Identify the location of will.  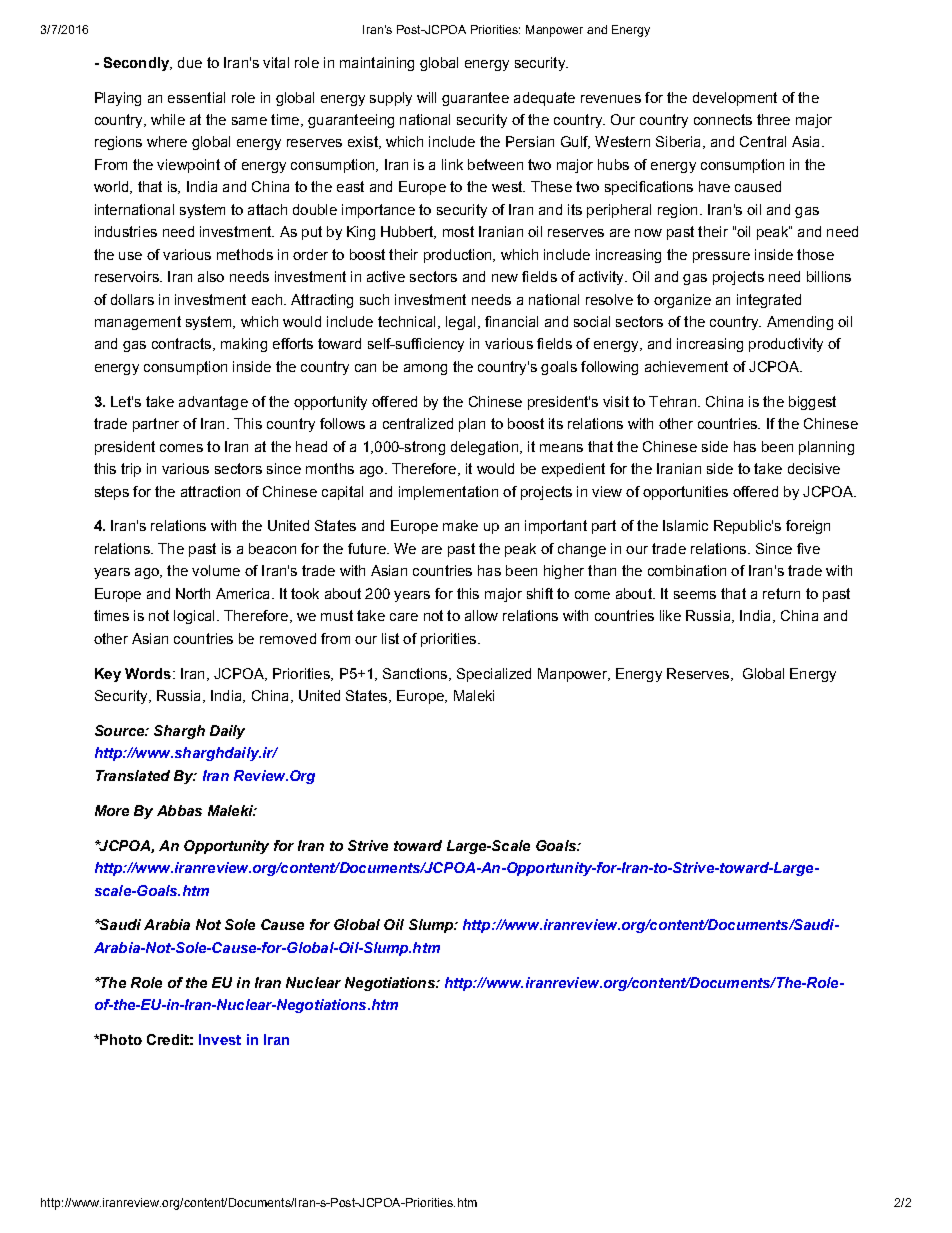
(426, 97).
